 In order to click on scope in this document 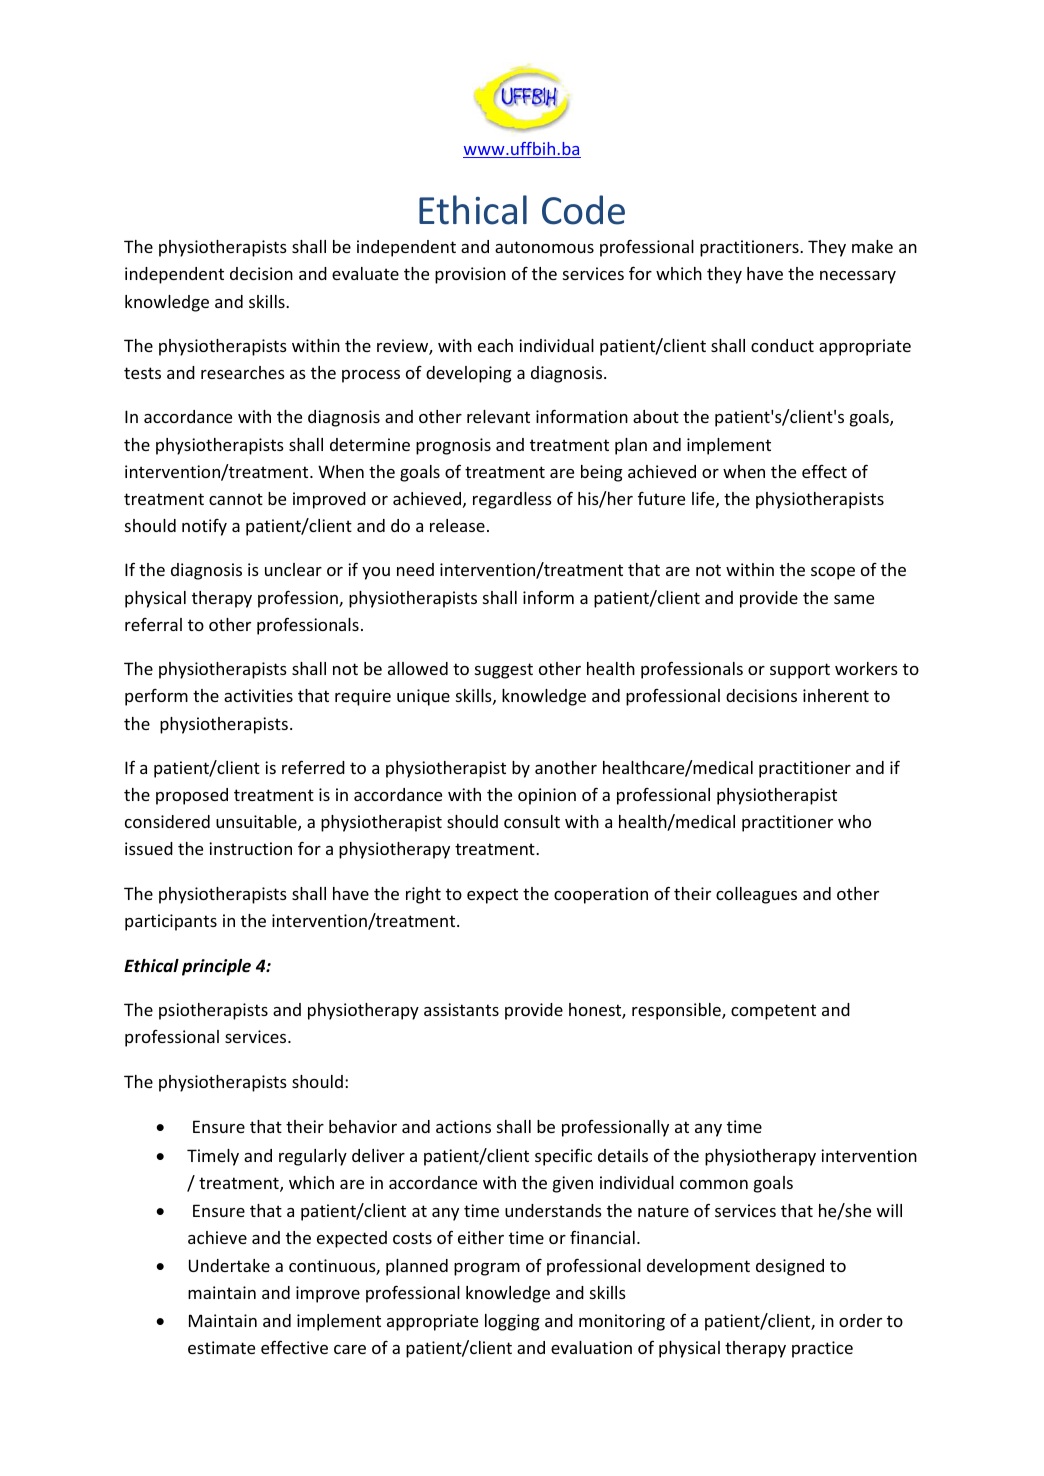, I will do `click(833, 573)`.
